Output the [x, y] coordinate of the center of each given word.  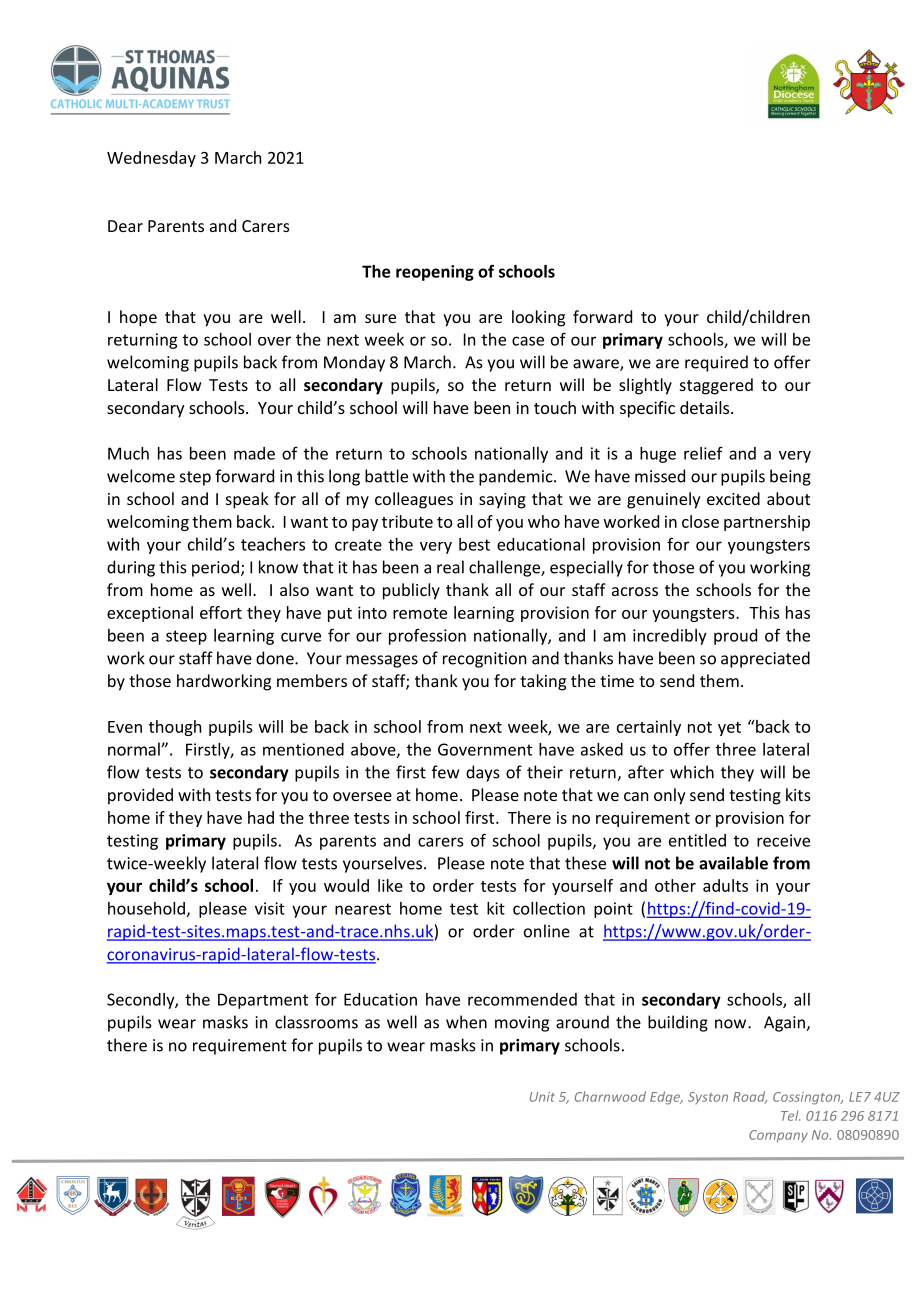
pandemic [517, 477]
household [146, 908]
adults [725, 885]
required [716, 363]
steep [186, 637]
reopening [435, 273]
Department [263, 1001]
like [390, 885]
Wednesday [151, 159]
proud [735, 637]
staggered [716, 386]
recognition [484, 660]
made [254, 453]
